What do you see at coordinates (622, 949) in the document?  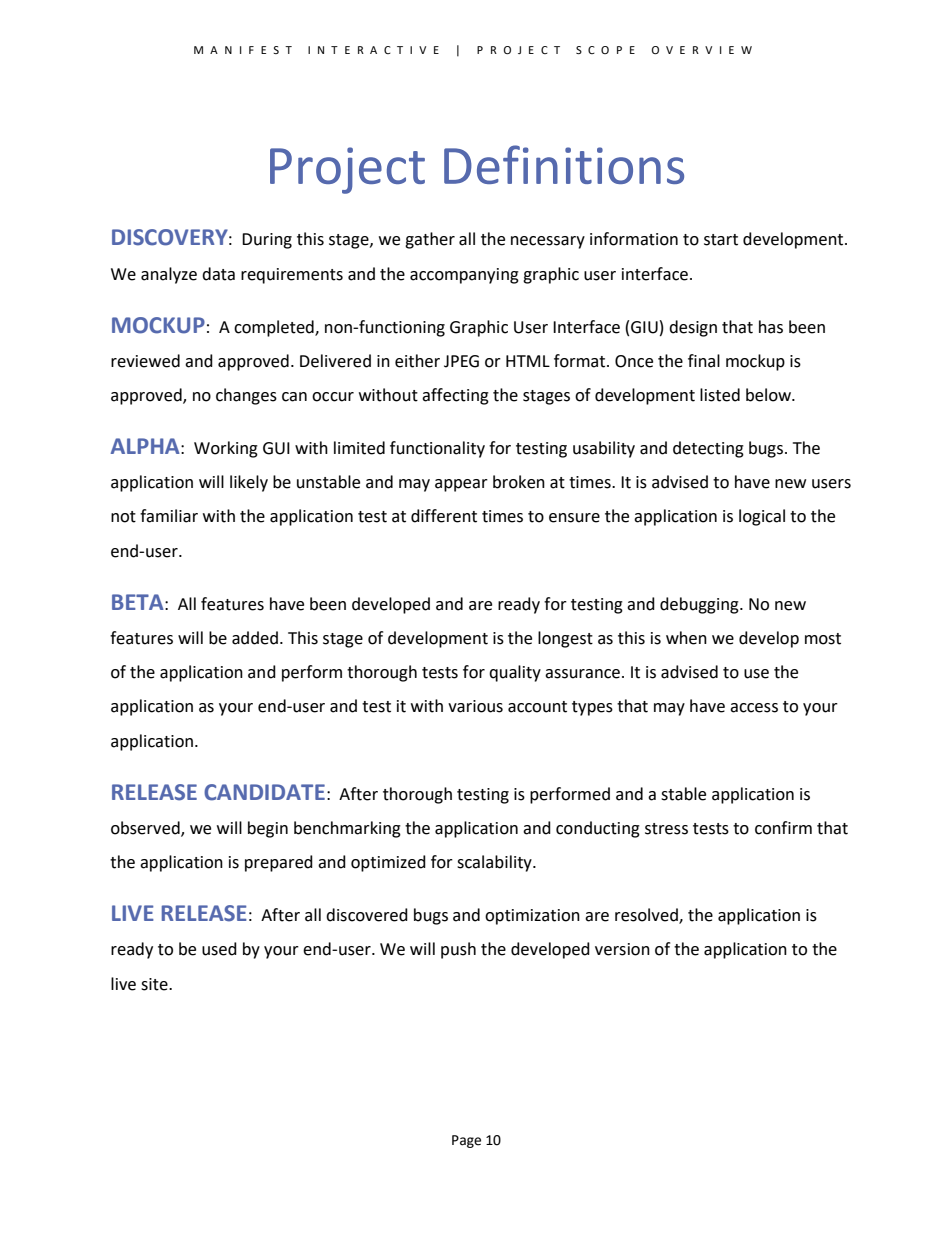 I see `version` at bounding box center [622, 949].
